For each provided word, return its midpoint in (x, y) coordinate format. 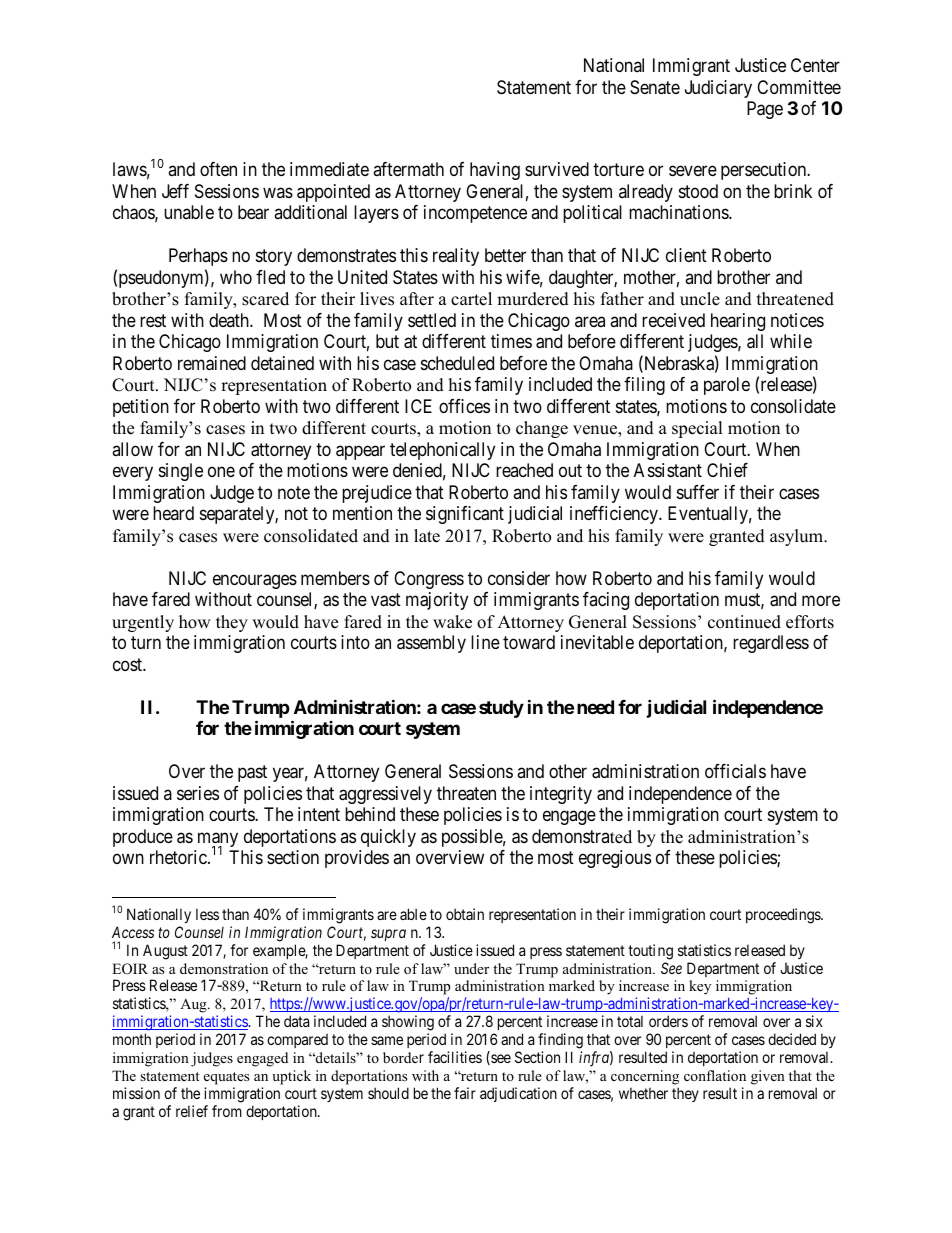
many (218, 841)
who (236, 277)
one (221, 472)
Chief (727, 470)
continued (744, 622)
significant (465, 515)
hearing (738, 322)
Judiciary (718, 89)
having (495, 171)
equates (226, 1078)
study (501, 709)
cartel (471, 299)
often (218, 169)
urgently (143, 623)
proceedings (784, 916)
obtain (465, 914)
